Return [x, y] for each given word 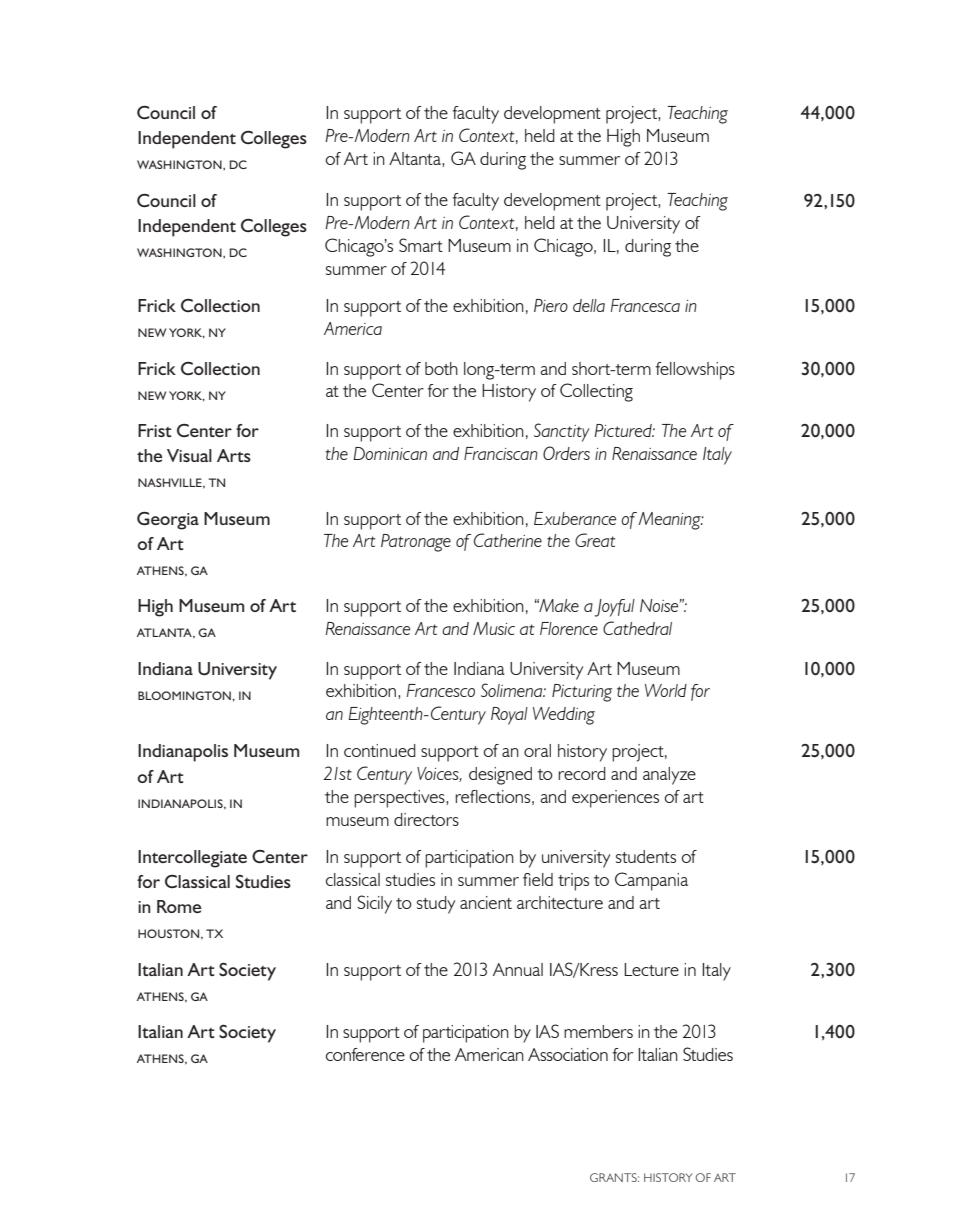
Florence [569, 628]
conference [365, 1054]
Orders [566, 453]
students [646, 856]
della [589, 305]
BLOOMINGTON [185, 695]
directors [426, 819]
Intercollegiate [192, 859]
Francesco [441, 690]
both [441, 368]
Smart [421, 245]
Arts [234, 455]
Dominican [390, 453]
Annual [518, 969]
